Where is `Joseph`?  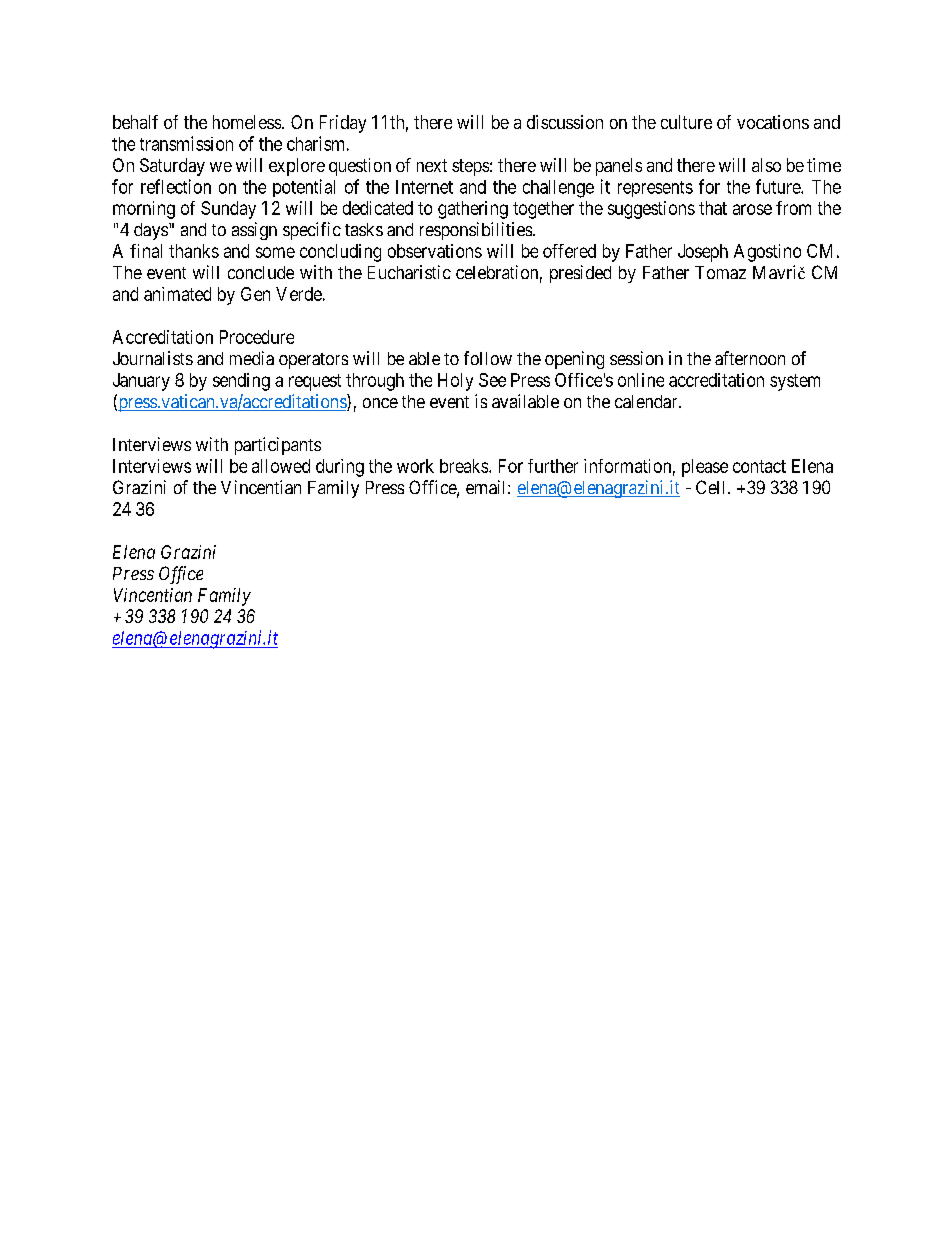 Joseph is located at coordinates (703, 253).
